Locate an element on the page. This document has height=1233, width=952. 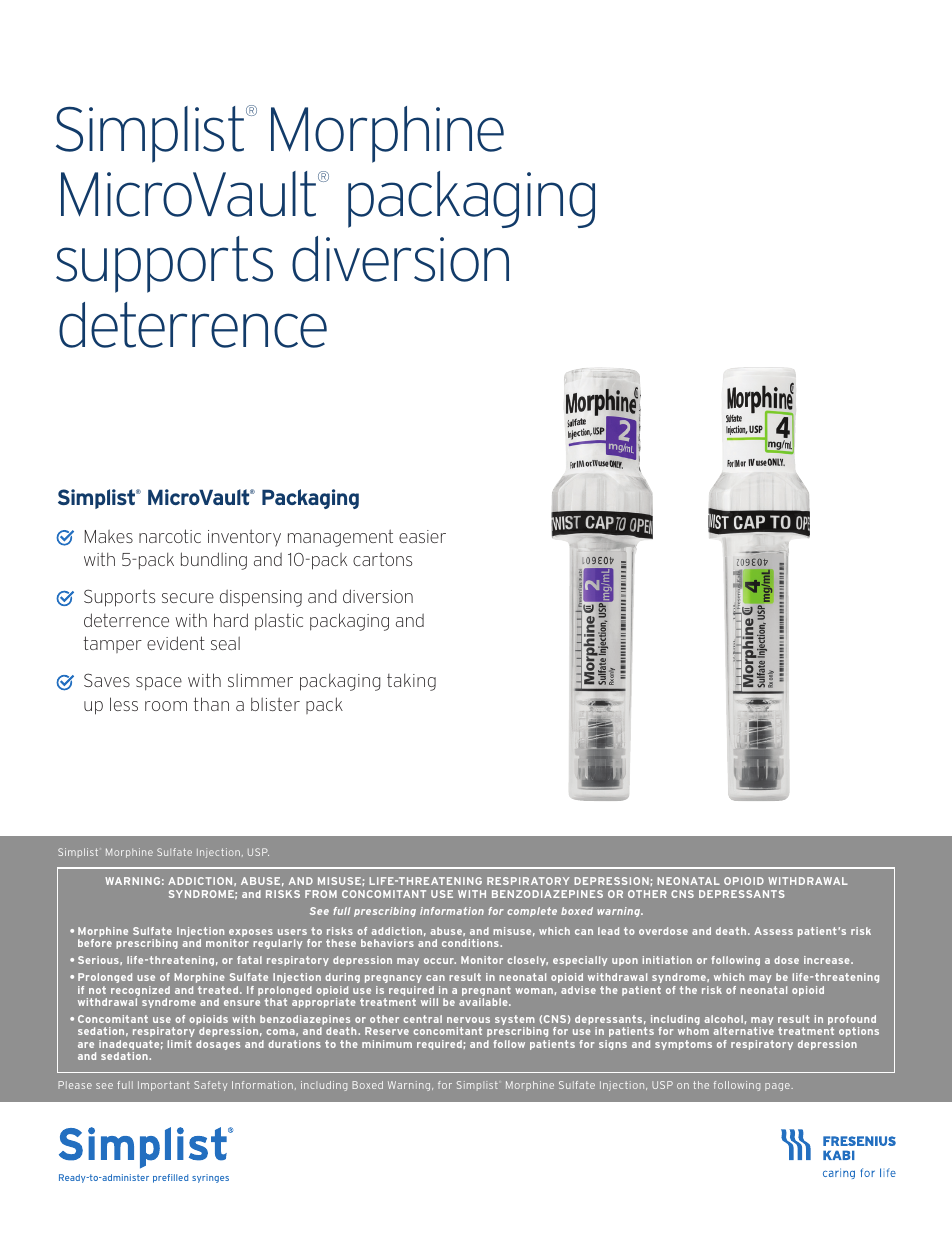
cartons is located at coordinates (382, 559).
